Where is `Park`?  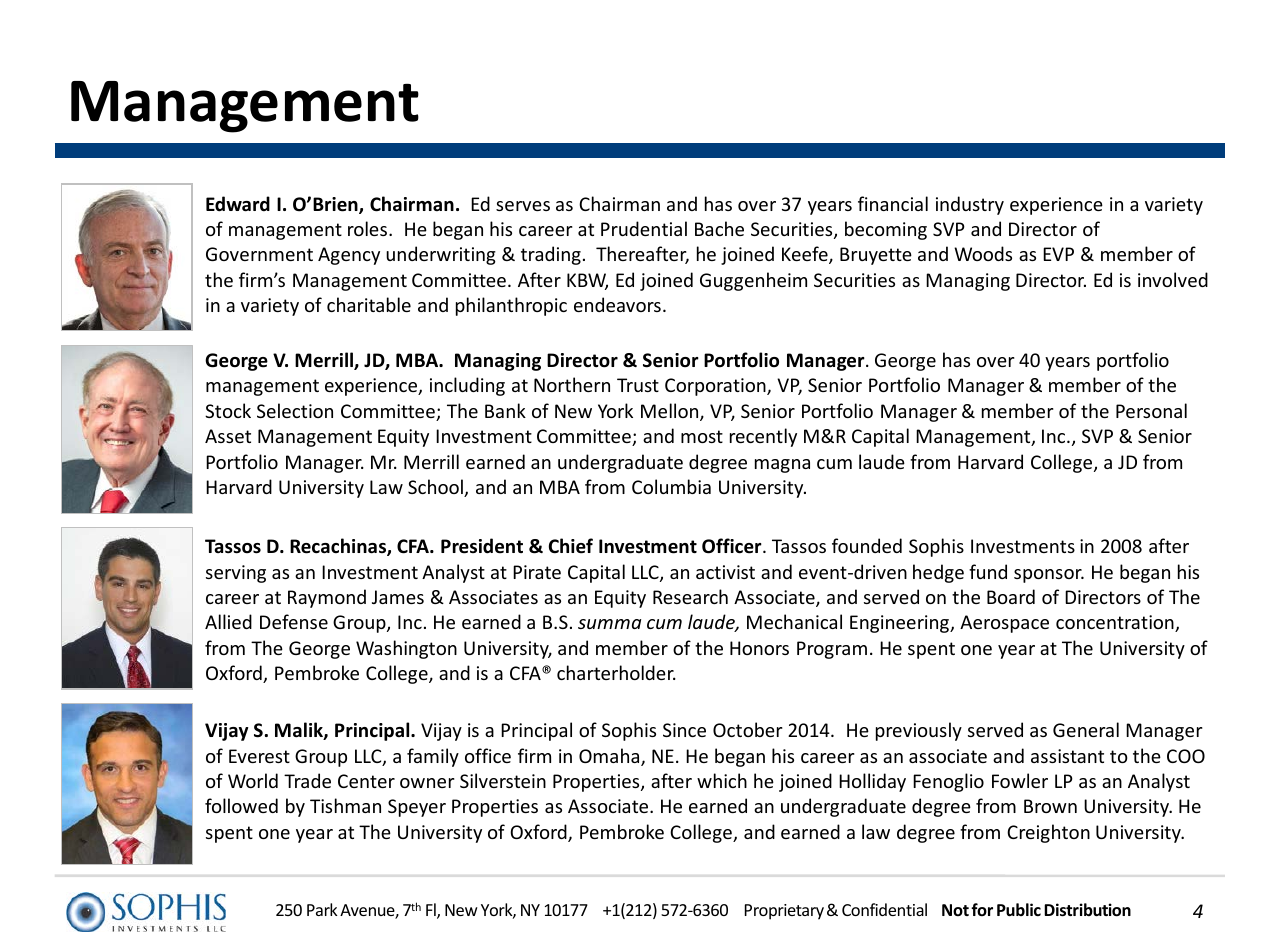
Park is located at coordinates (322, 909).
